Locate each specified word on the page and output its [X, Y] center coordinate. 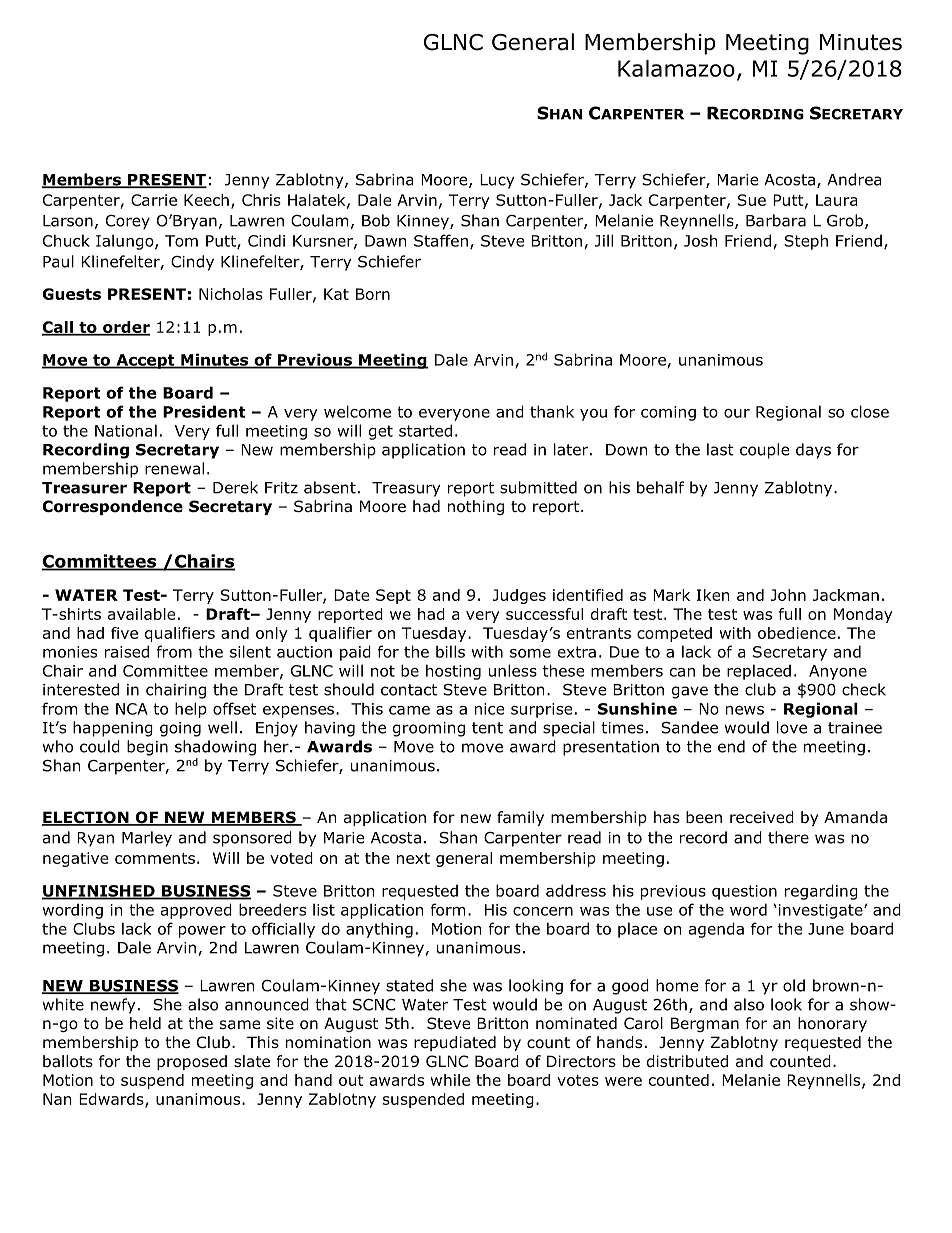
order [125, 328]
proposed [192, 1062]
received [762, 817]
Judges [519, 596]
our [737, 413]
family [520, 818]
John [788, 595]
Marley [147, 839]
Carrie [154, 200]
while [450, 1080]
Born [373, 294]
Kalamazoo [676, 68]
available [141, 614]
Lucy [497, 181]
